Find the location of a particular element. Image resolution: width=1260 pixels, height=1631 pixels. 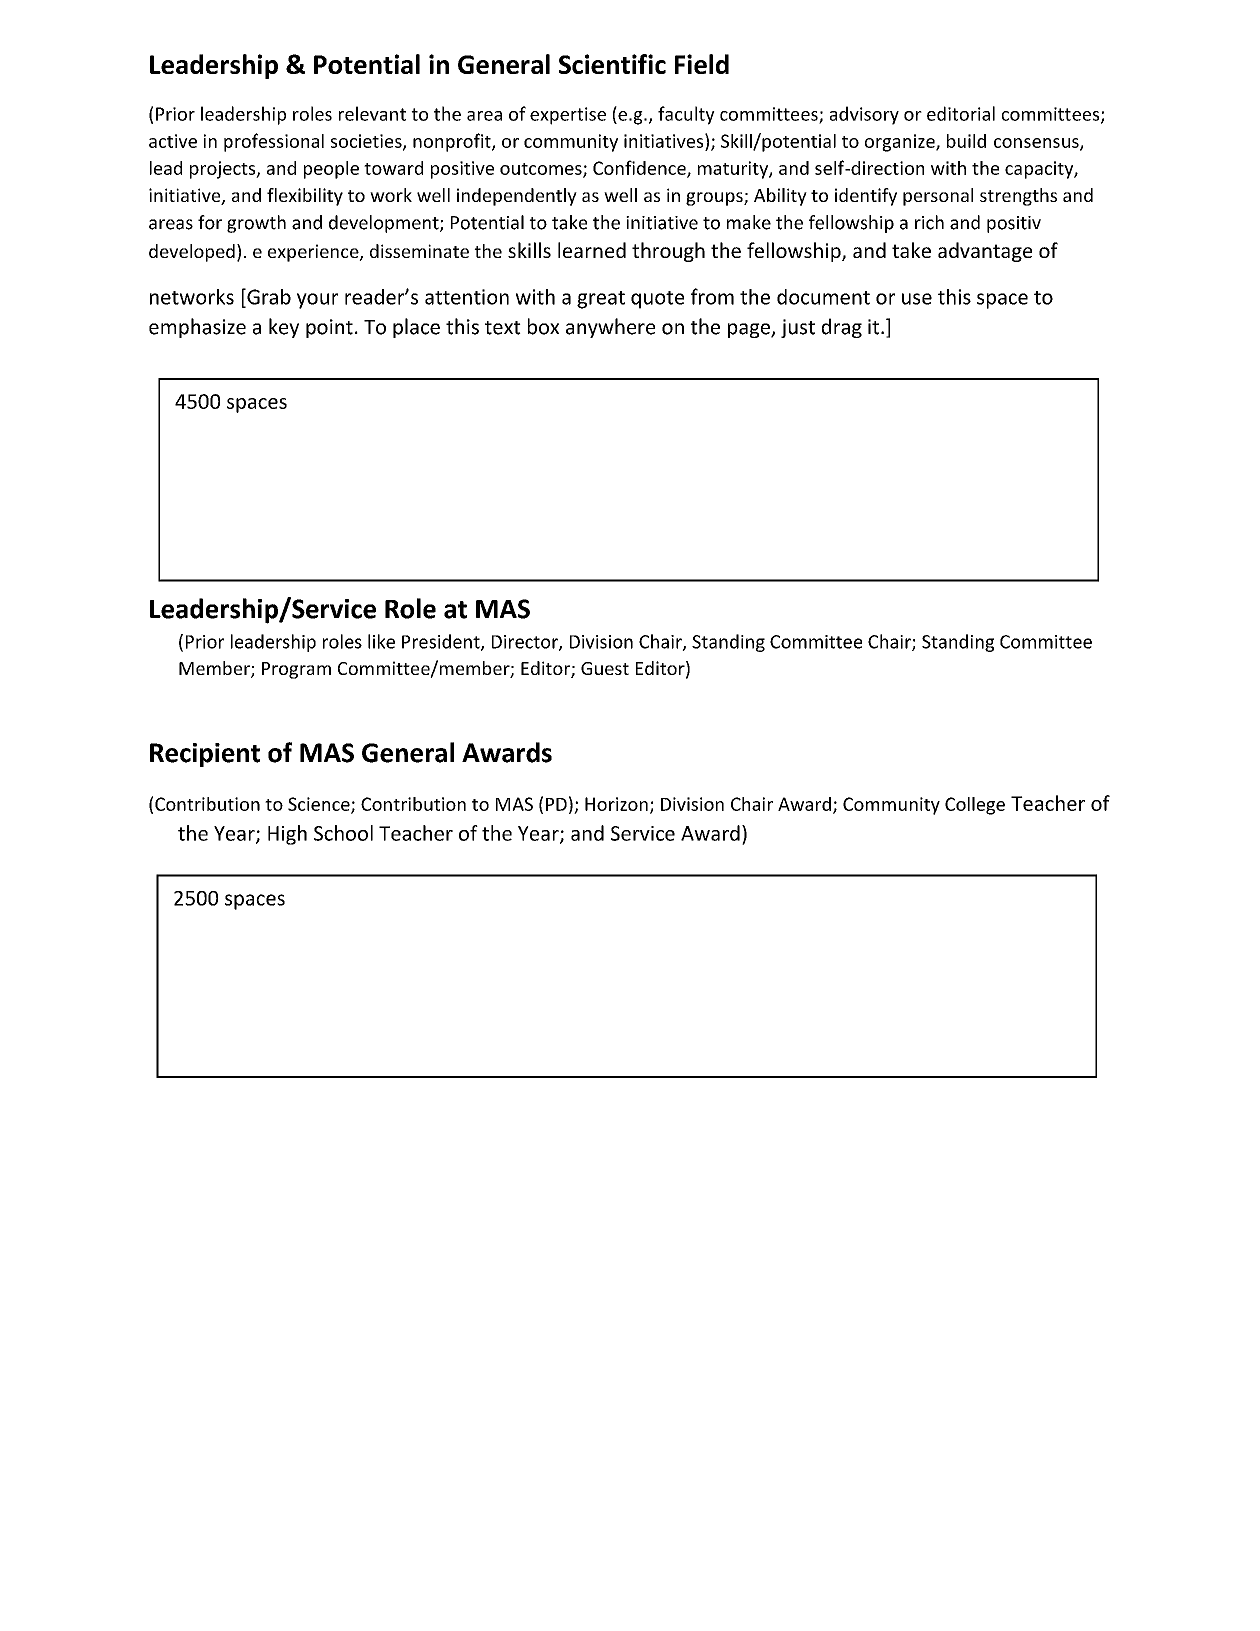

Scientific is located at coordinates (612, 64).
